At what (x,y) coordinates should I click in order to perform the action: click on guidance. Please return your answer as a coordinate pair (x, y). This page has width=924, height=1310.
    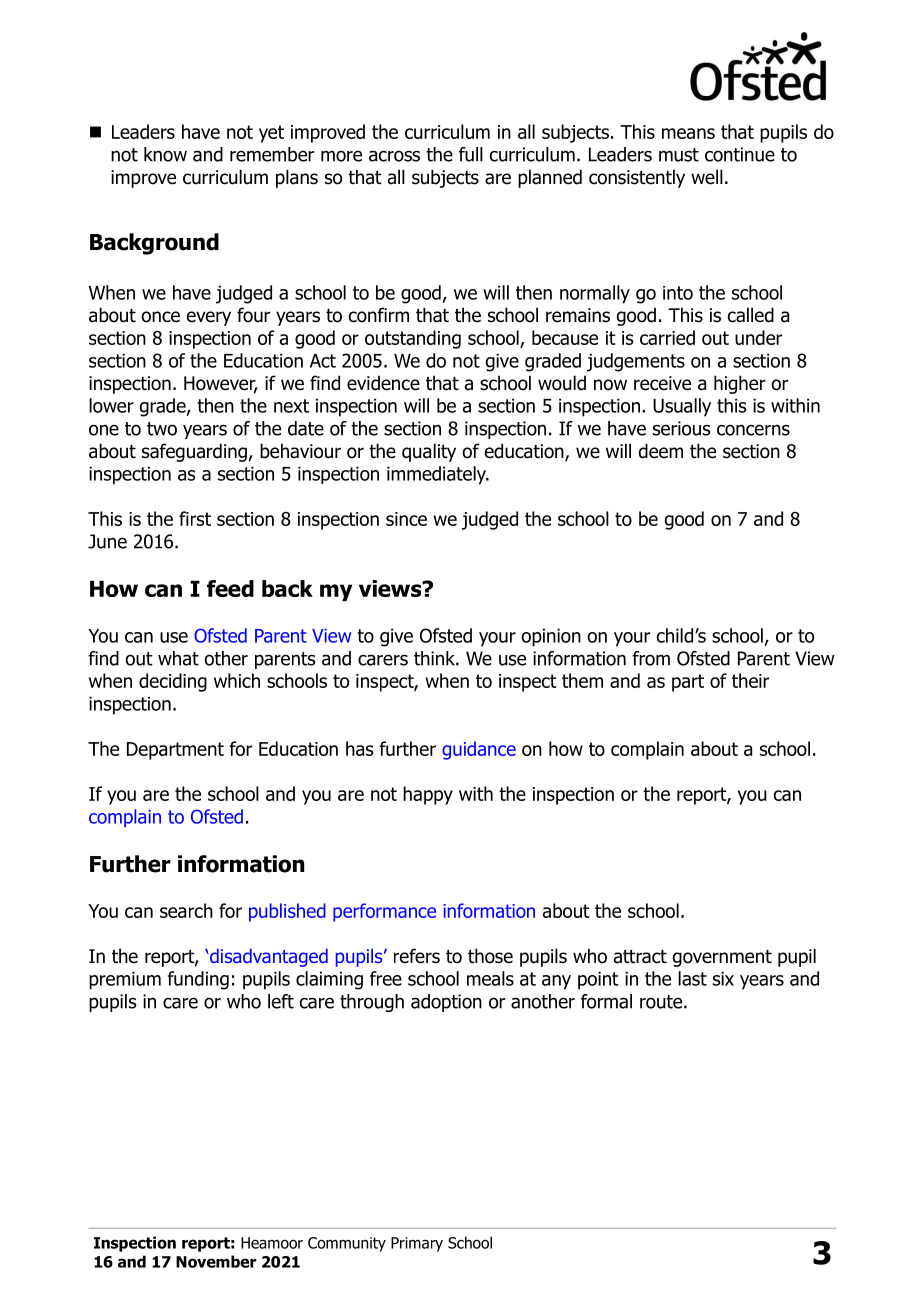
    Looking at the image, I should click on (479, 750).
